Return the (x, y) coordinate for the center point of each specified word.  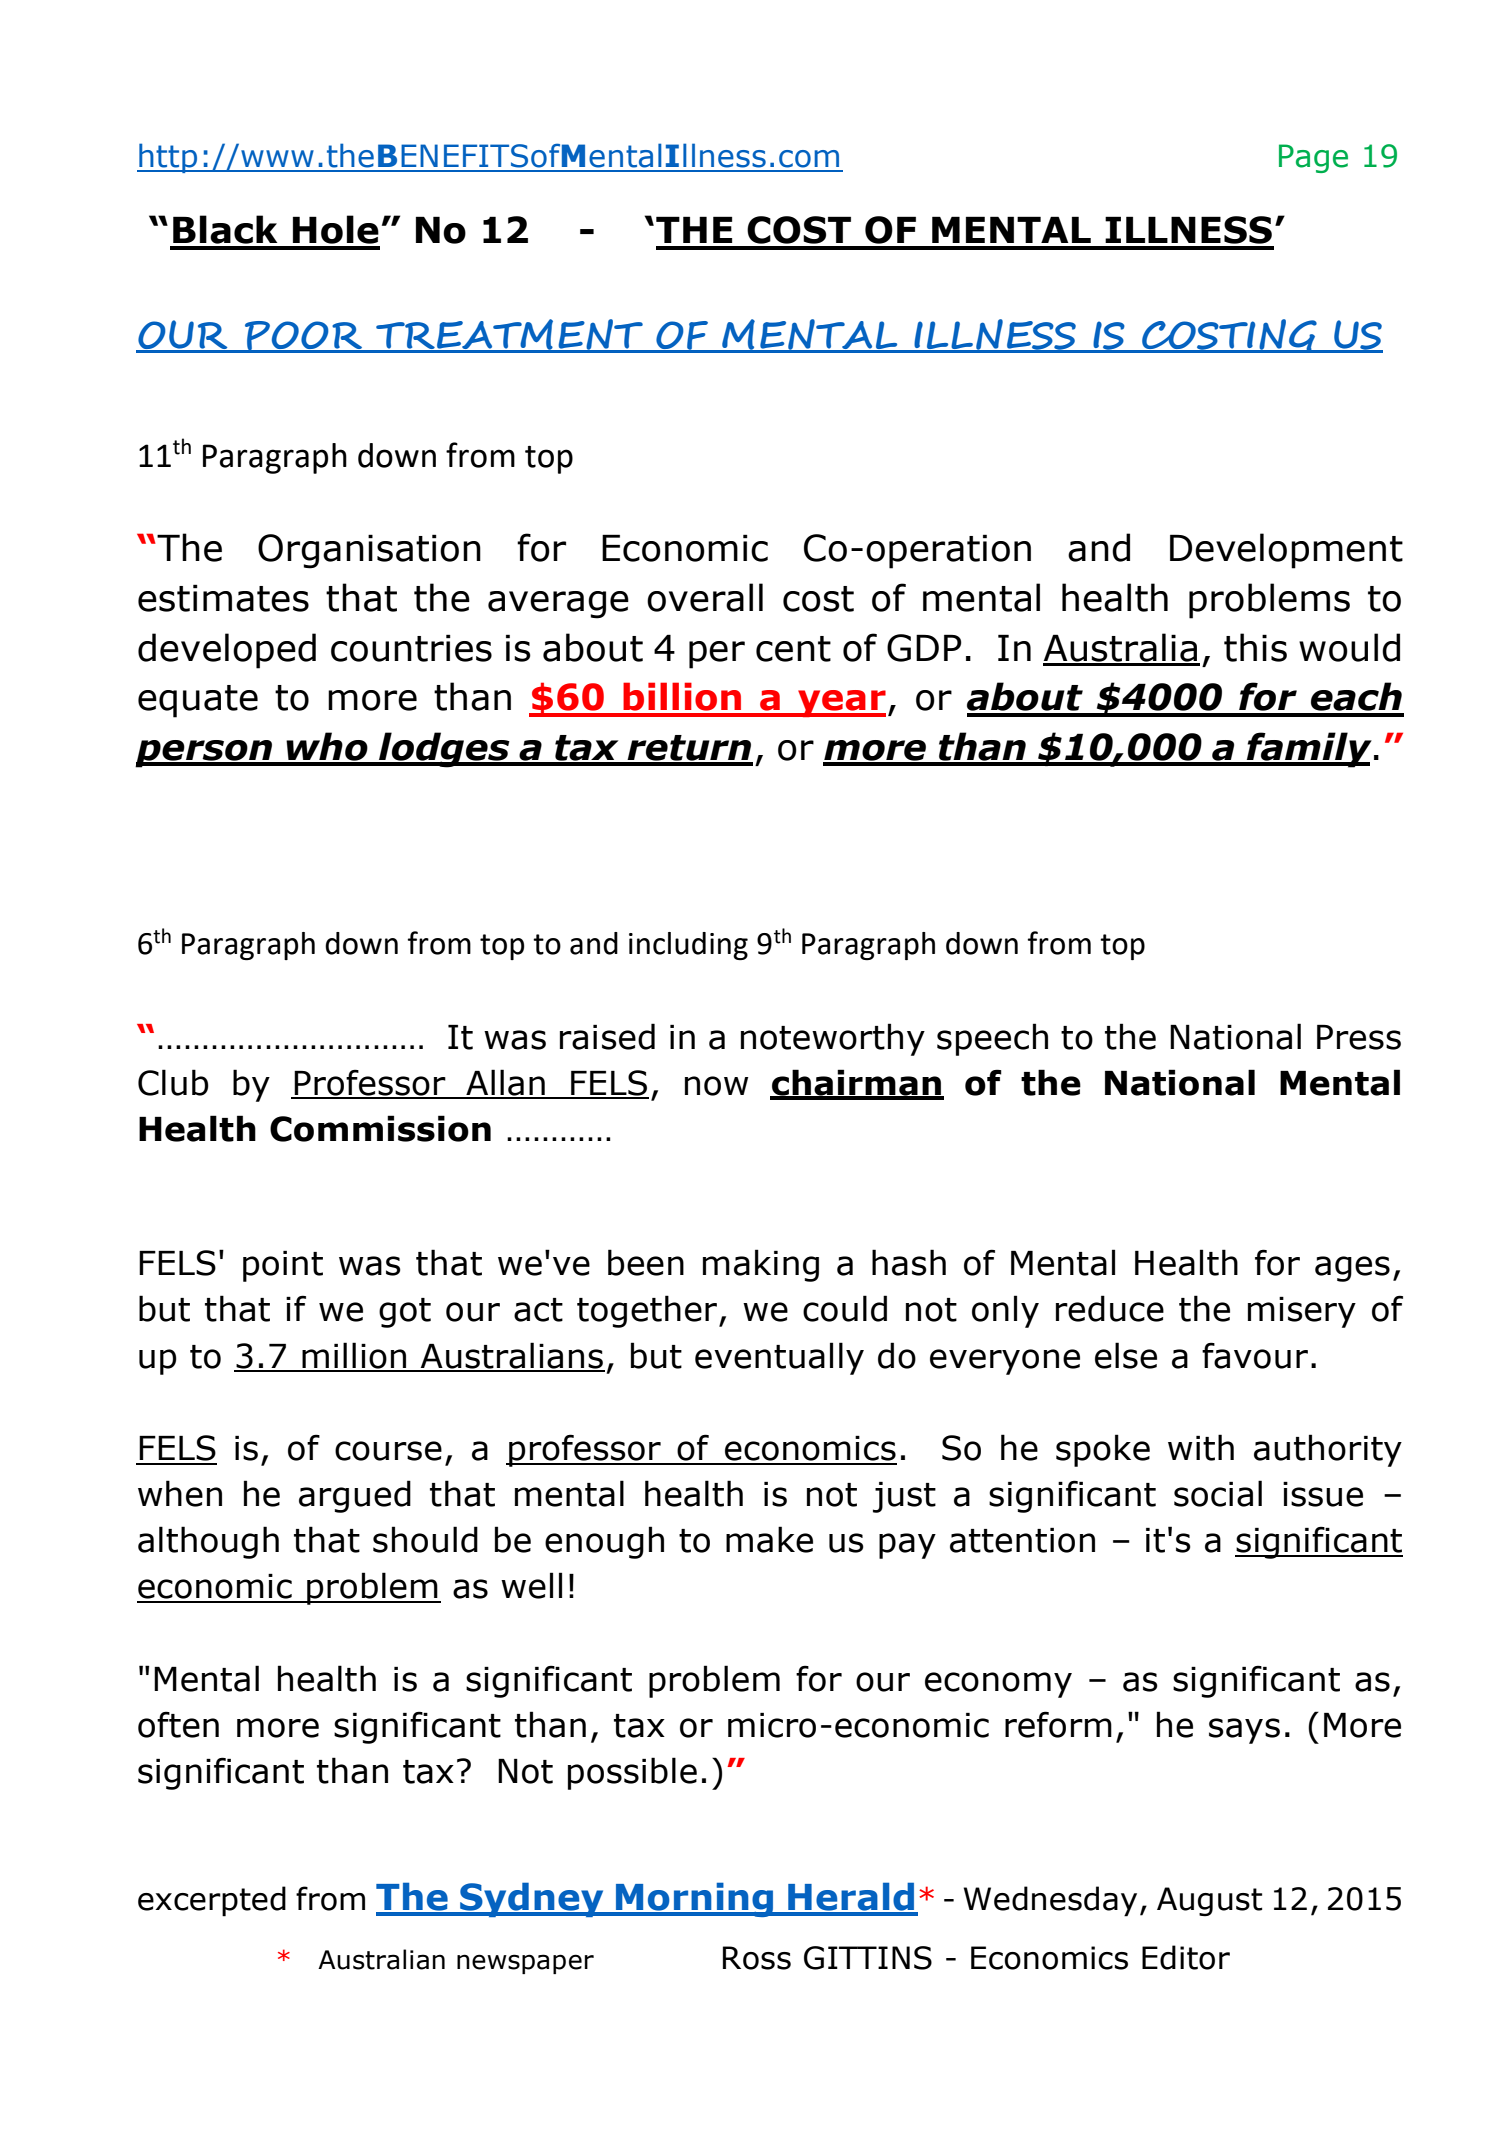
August (1209, 1902)
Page (1313, 158)
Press (1359, 1037)
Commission (380, 1128)
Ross (757, 1958)
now (717, 1086)
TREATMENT (509, 335)
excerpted (212, 1901)
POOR (304, 337)
